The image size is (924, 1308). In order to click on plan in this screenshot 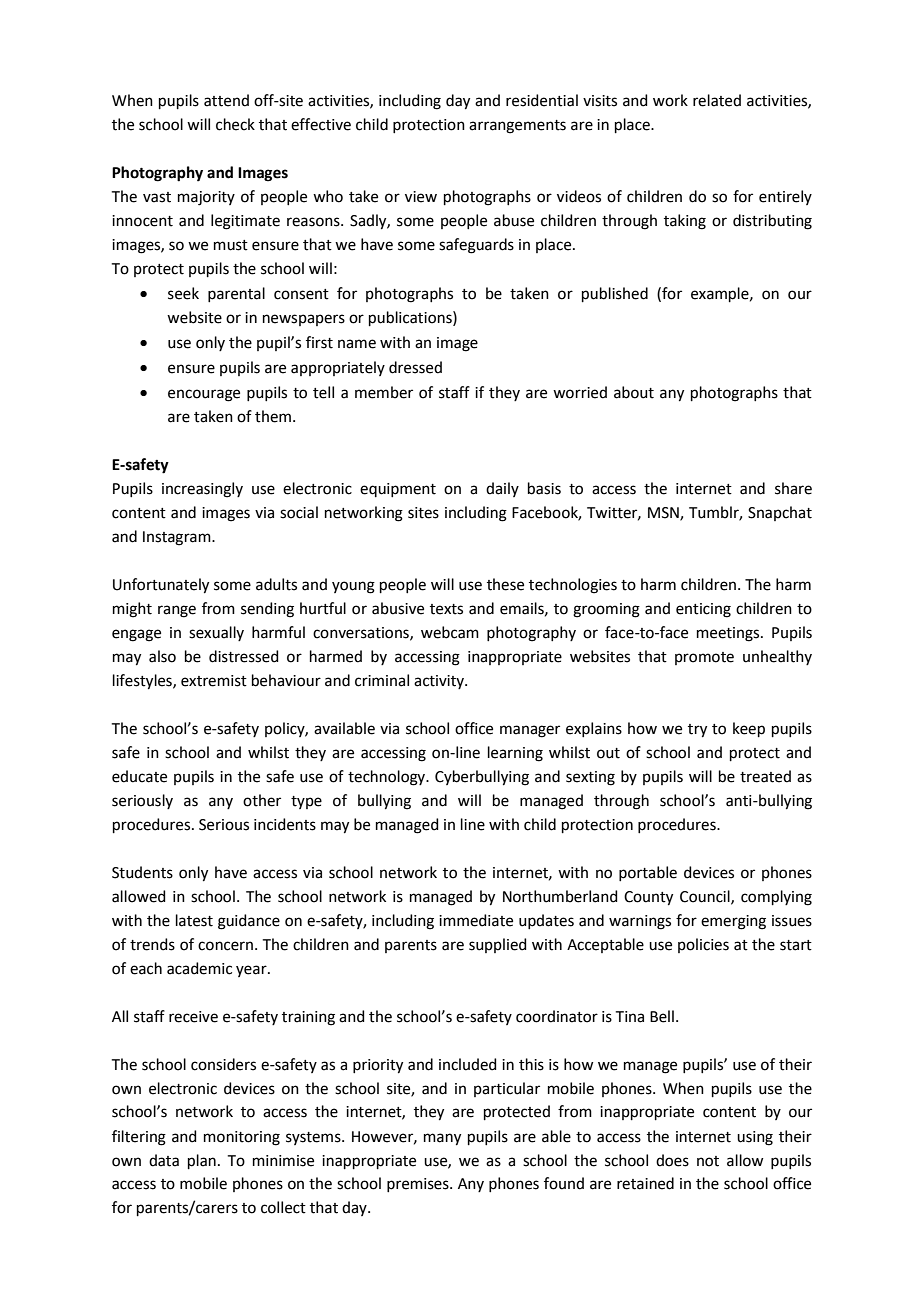, I will do `click(202, 1161)`.
